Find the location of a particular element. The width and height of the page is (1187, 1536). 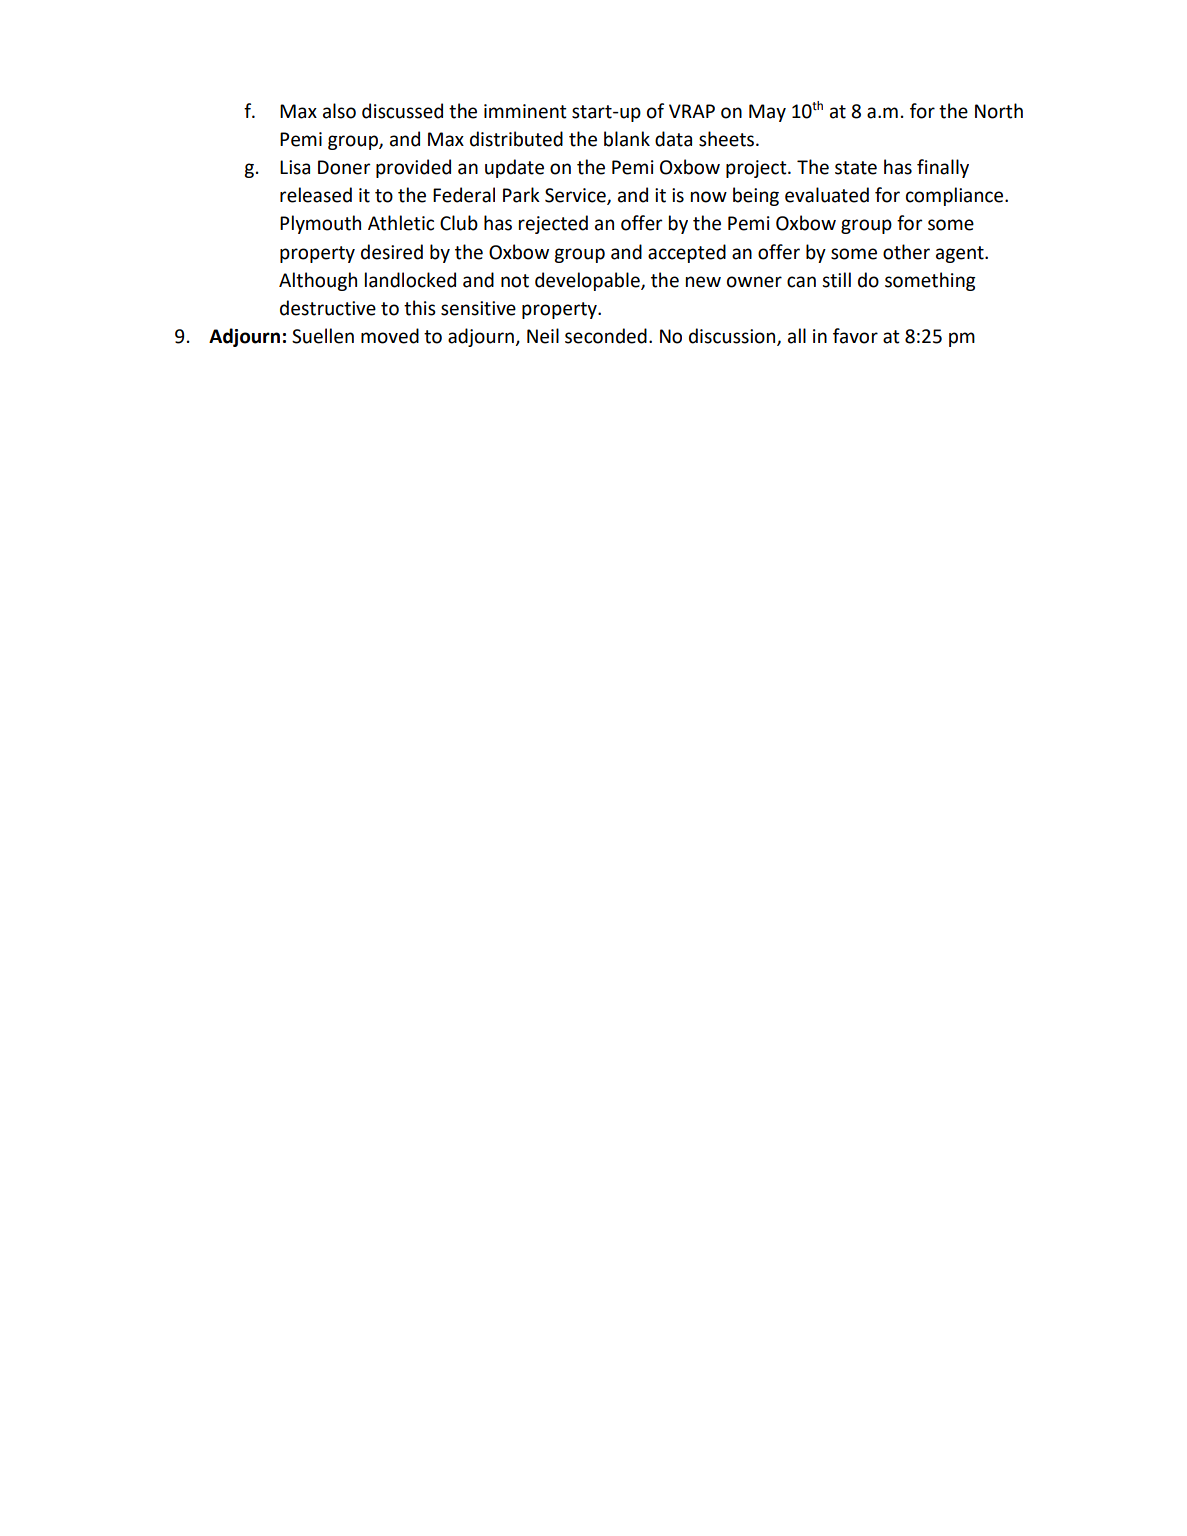

North is located at coordinates (999, 111).
